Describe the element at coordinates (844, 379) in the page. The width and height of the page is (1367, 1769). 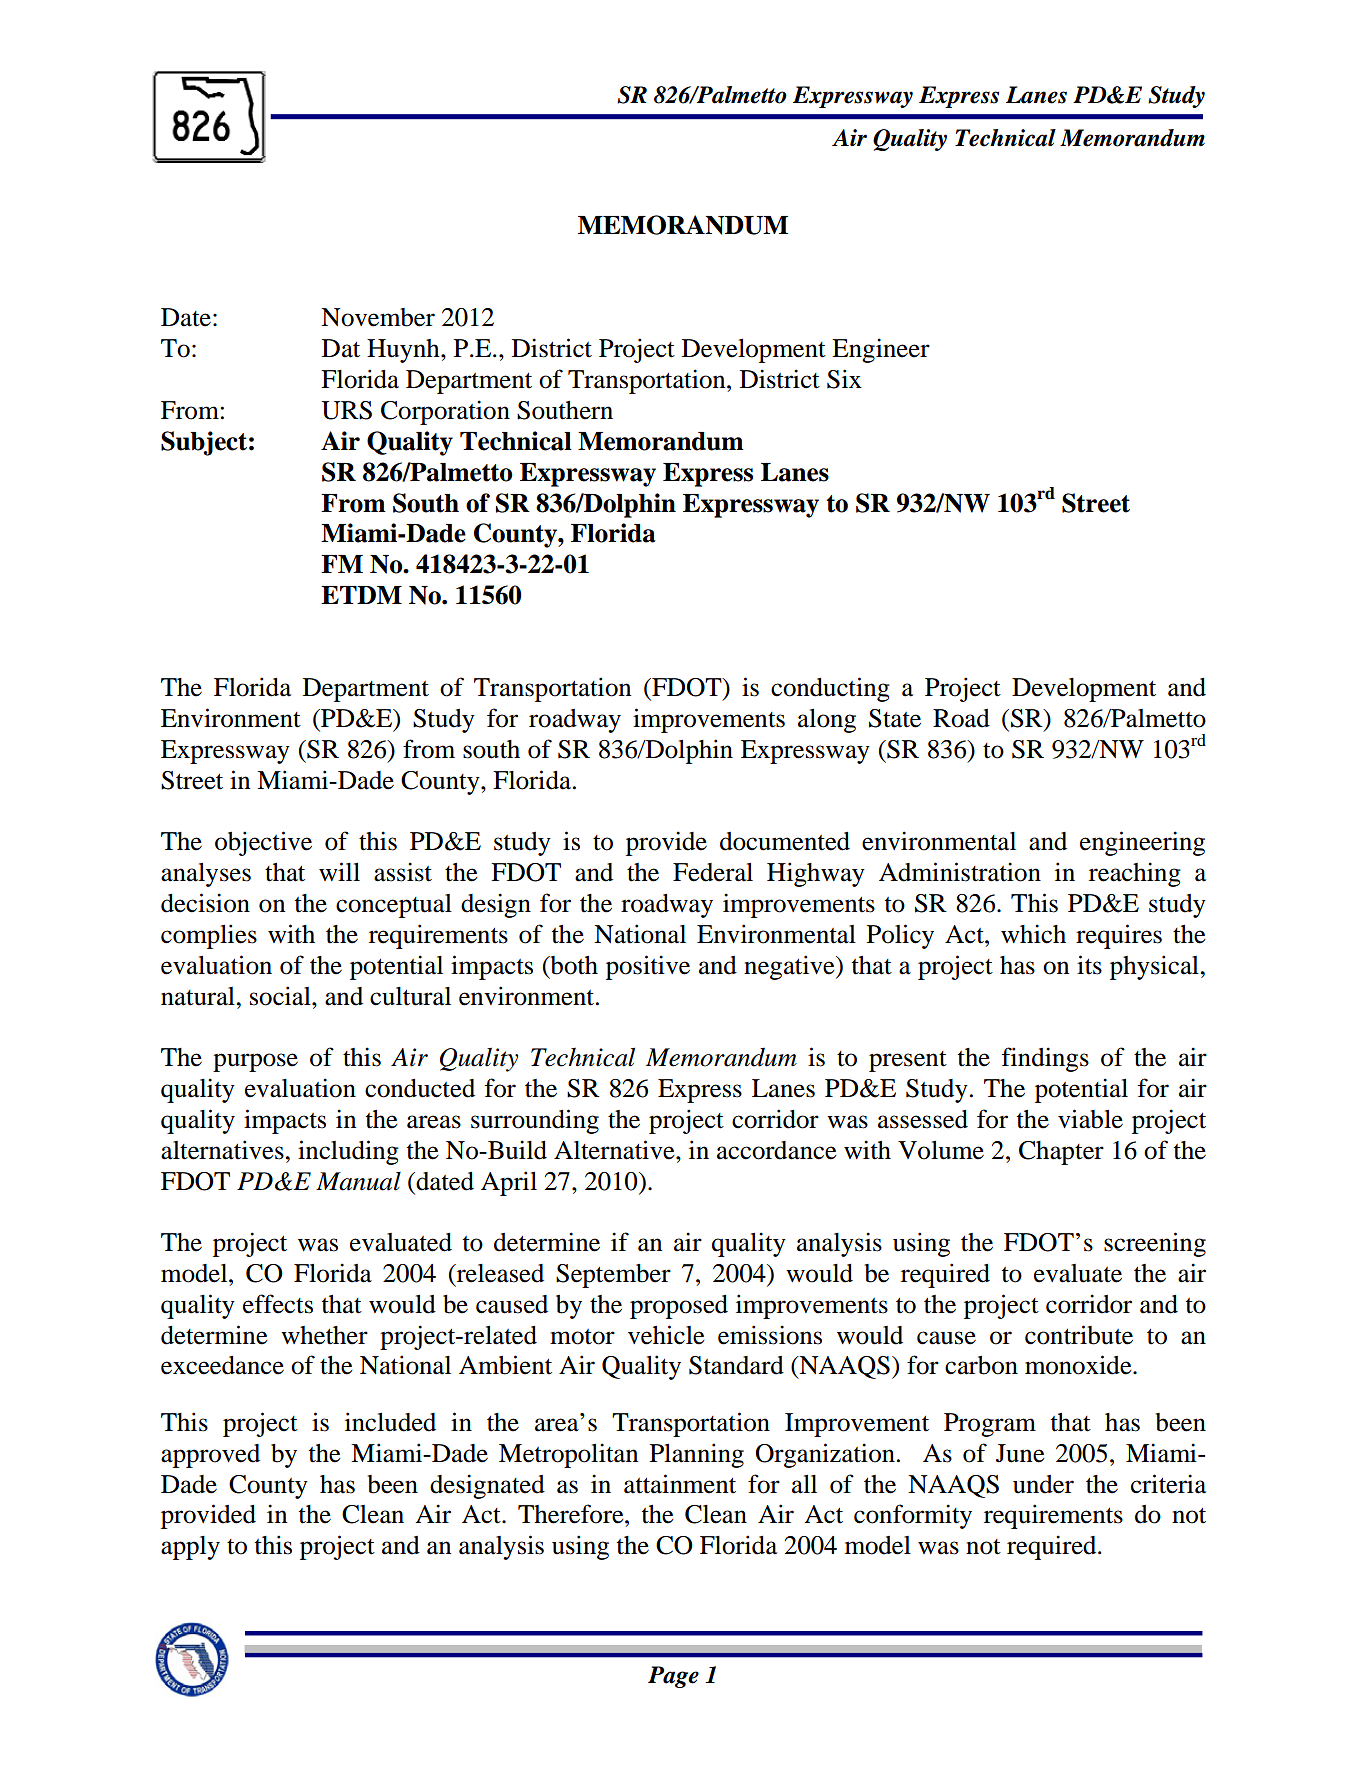
I see `Six` at that location.
